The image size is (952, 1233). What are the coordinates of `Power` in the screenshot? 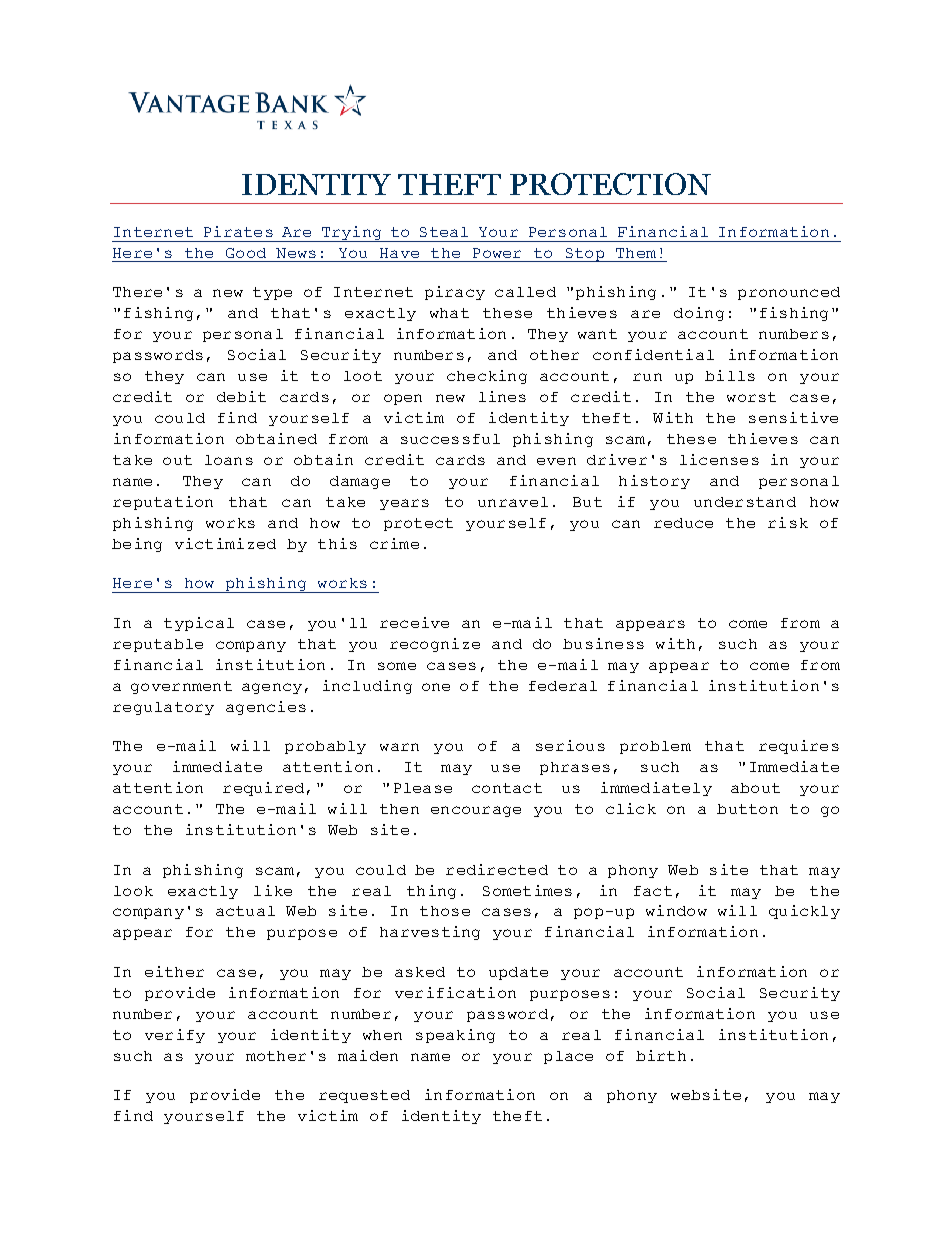 It's located at (497, 253).
